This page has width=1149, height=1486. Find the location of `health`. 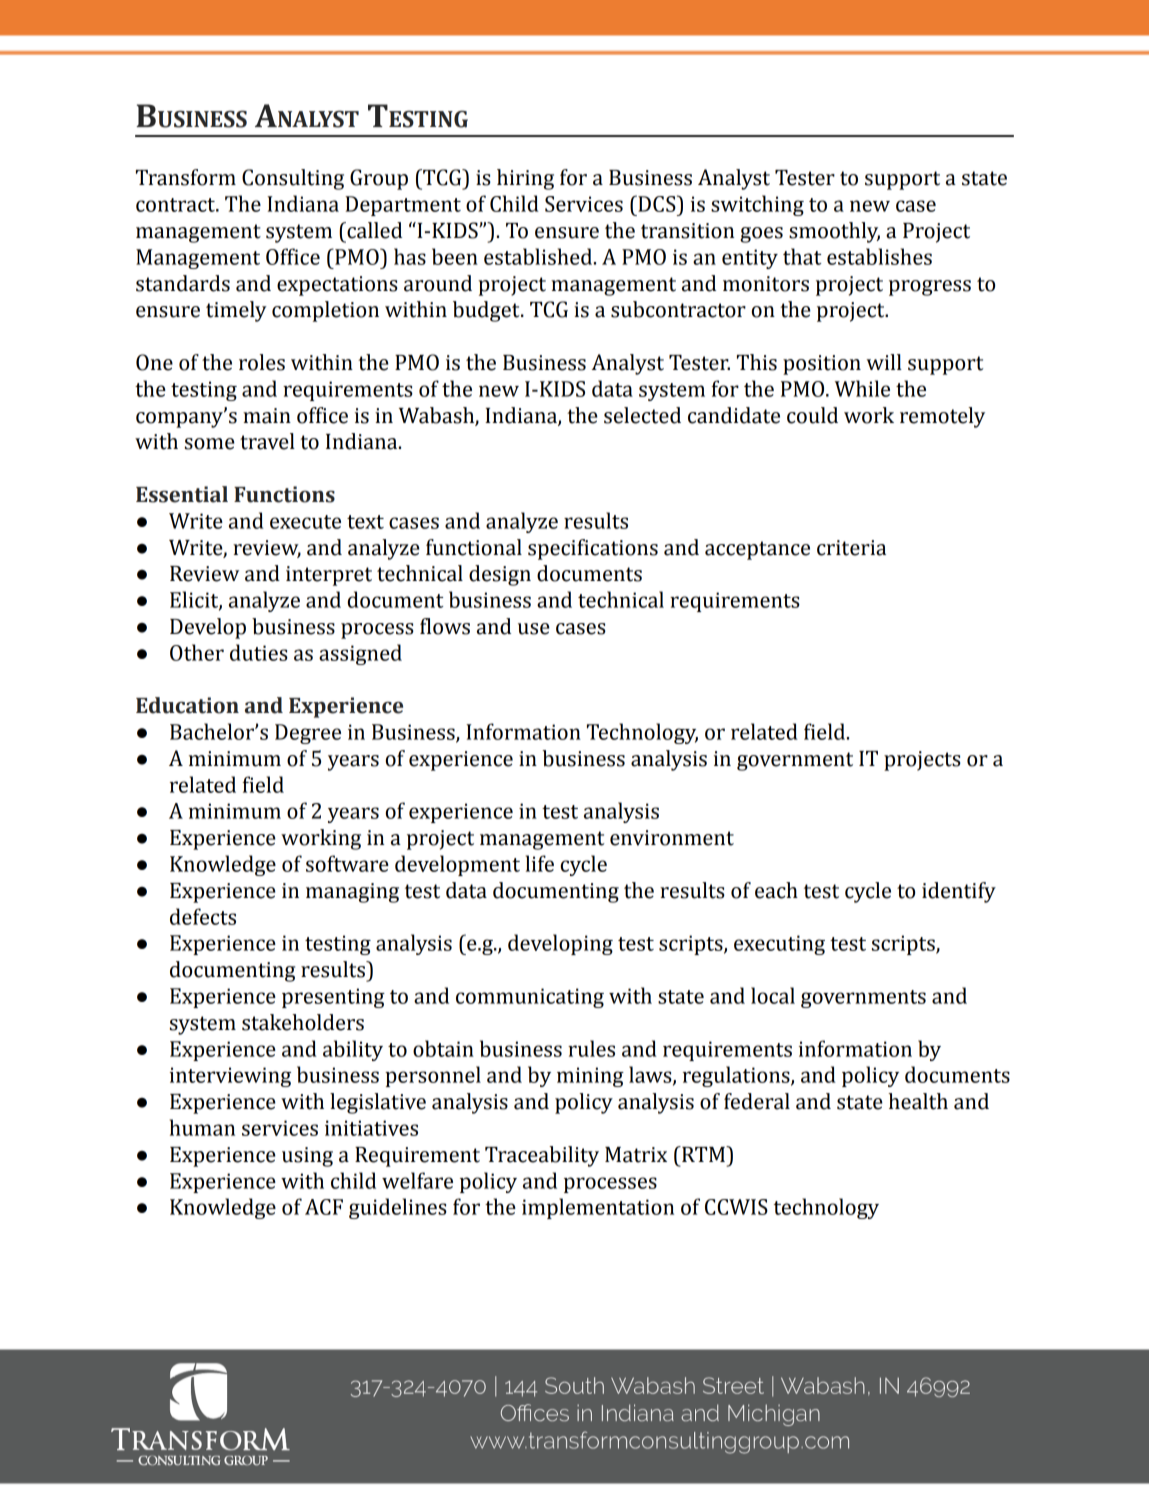

health is located at coordinates (918, 1101).
